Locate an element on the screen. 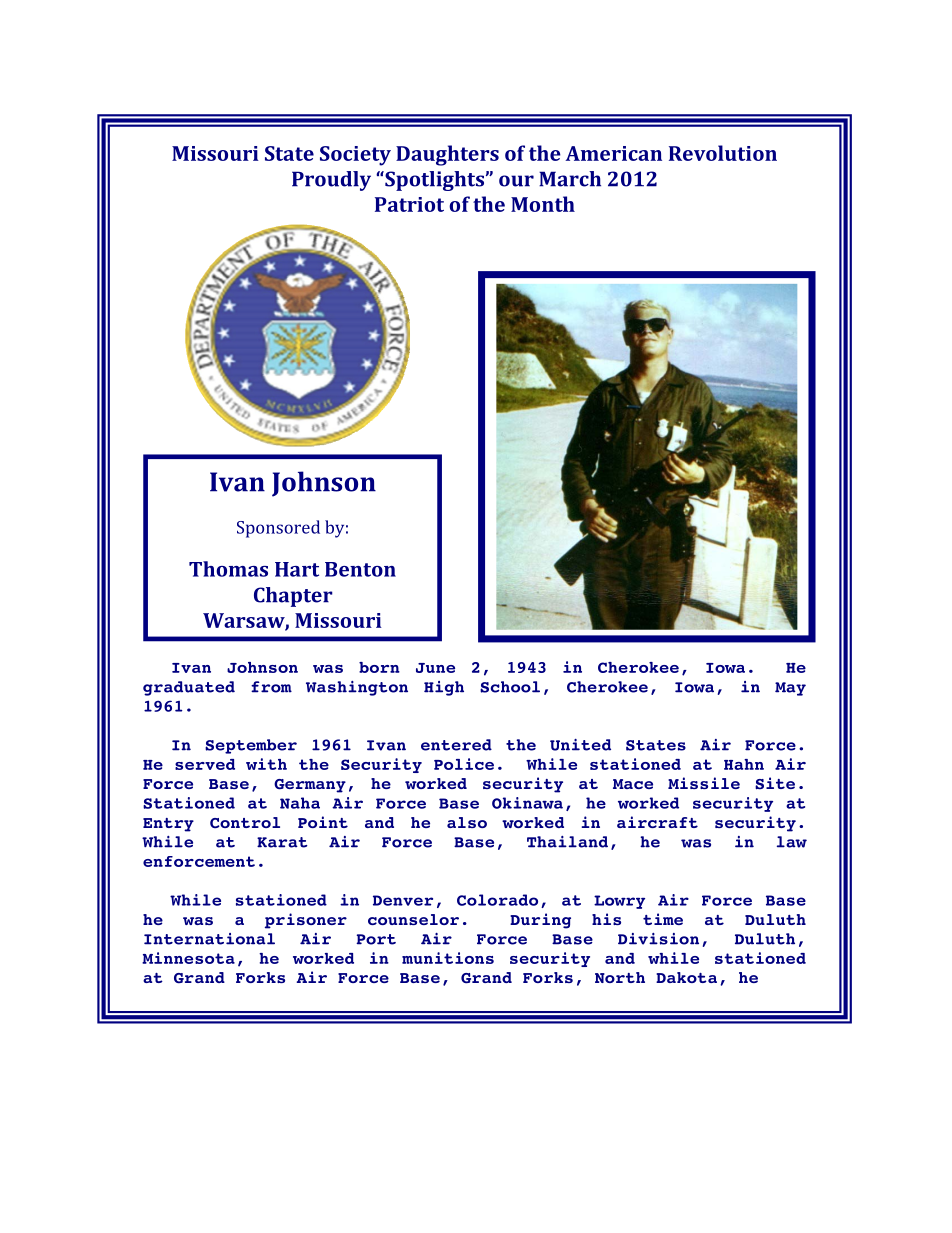 The height and width of the screenshot is (1233, 952). Daughters is located at coordinates (447, 155).
